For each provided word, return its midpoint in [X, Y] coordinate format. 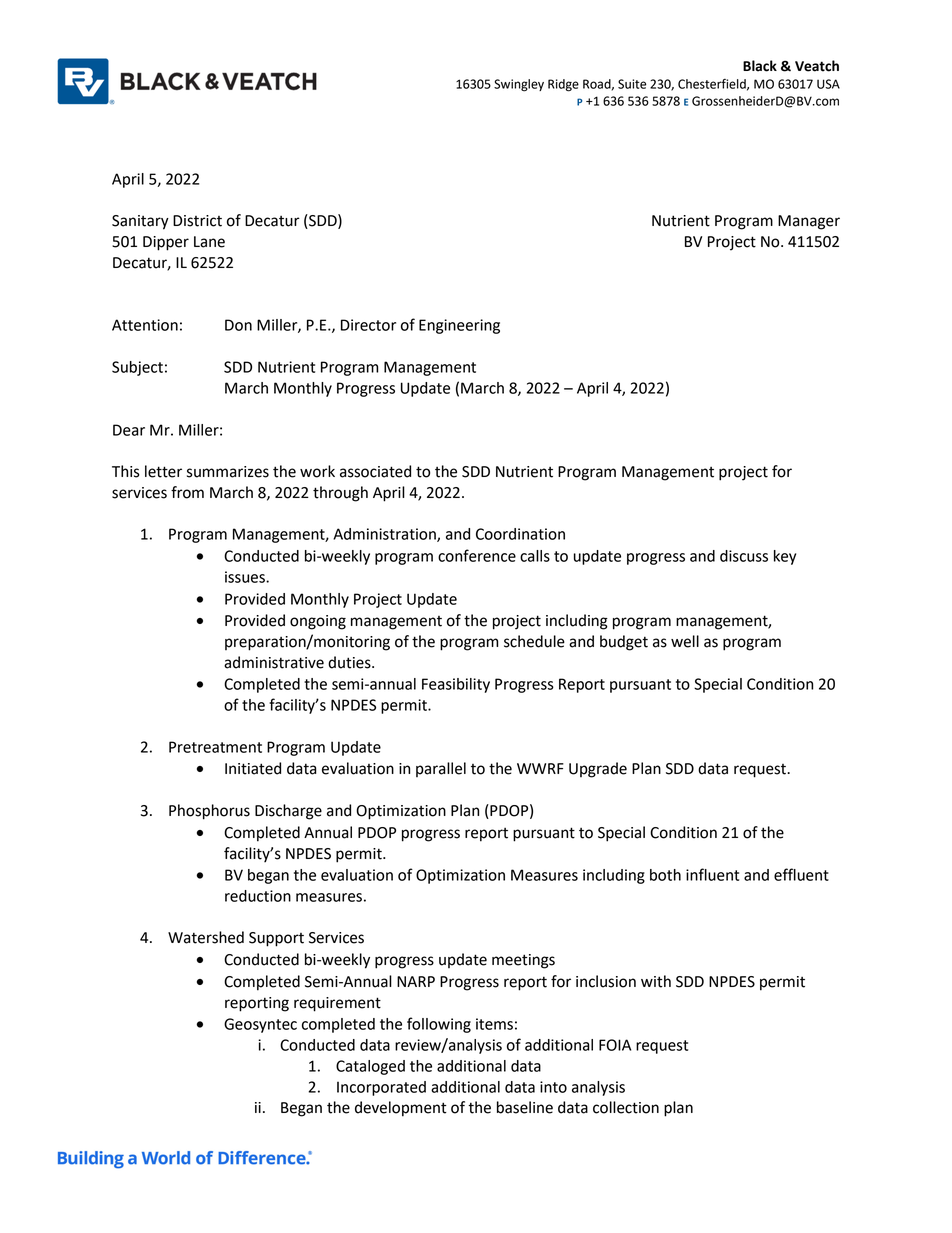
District [197, 221]
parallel [441, 769]
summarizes [228, 472]
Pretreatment [215, 747]
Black [760, 66]
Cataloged [370, 1067]
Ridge [563, 85]
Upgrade [598, 770]
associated [375, 471]
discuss [744, 556]
